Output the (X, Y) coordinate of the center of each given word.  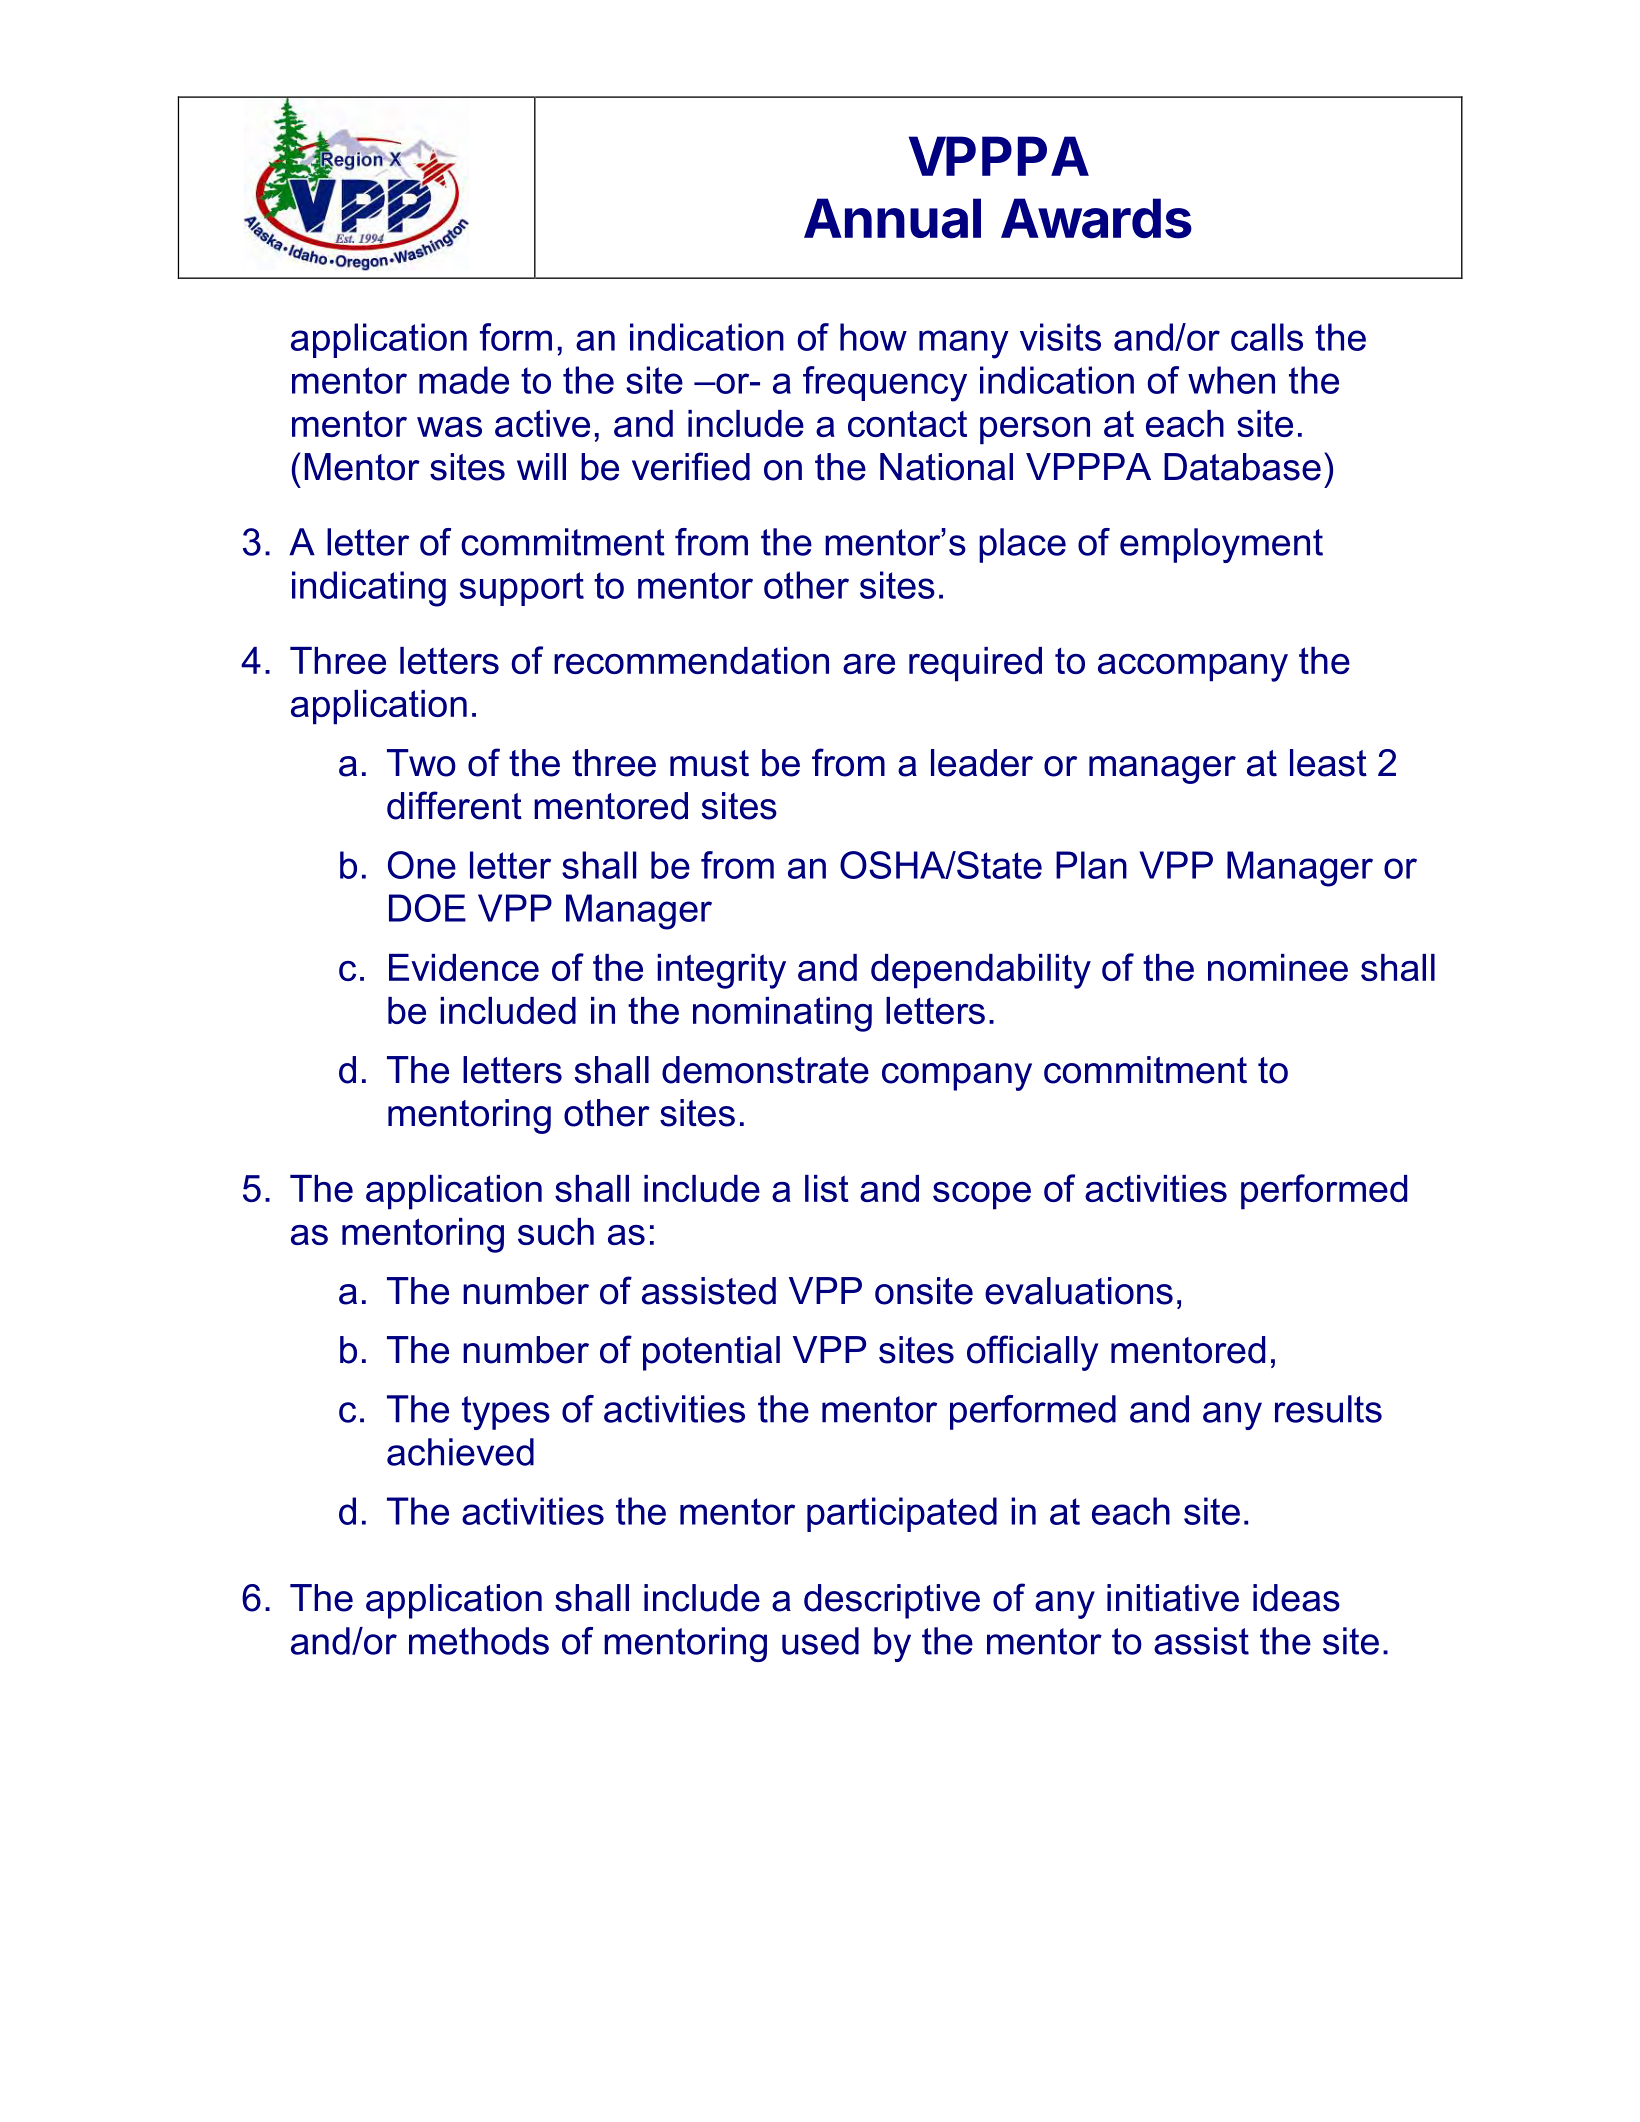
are (869, 664)
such (556, 1231)
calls (1267, 337)
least (1328, 763)
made (464, 380)
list (827, 1188)
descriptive (892, 1601)
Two (421, 763)
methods (479, 1641)
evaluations (1079, 1291)
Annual (892, 218)
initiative (1173, 1598)
